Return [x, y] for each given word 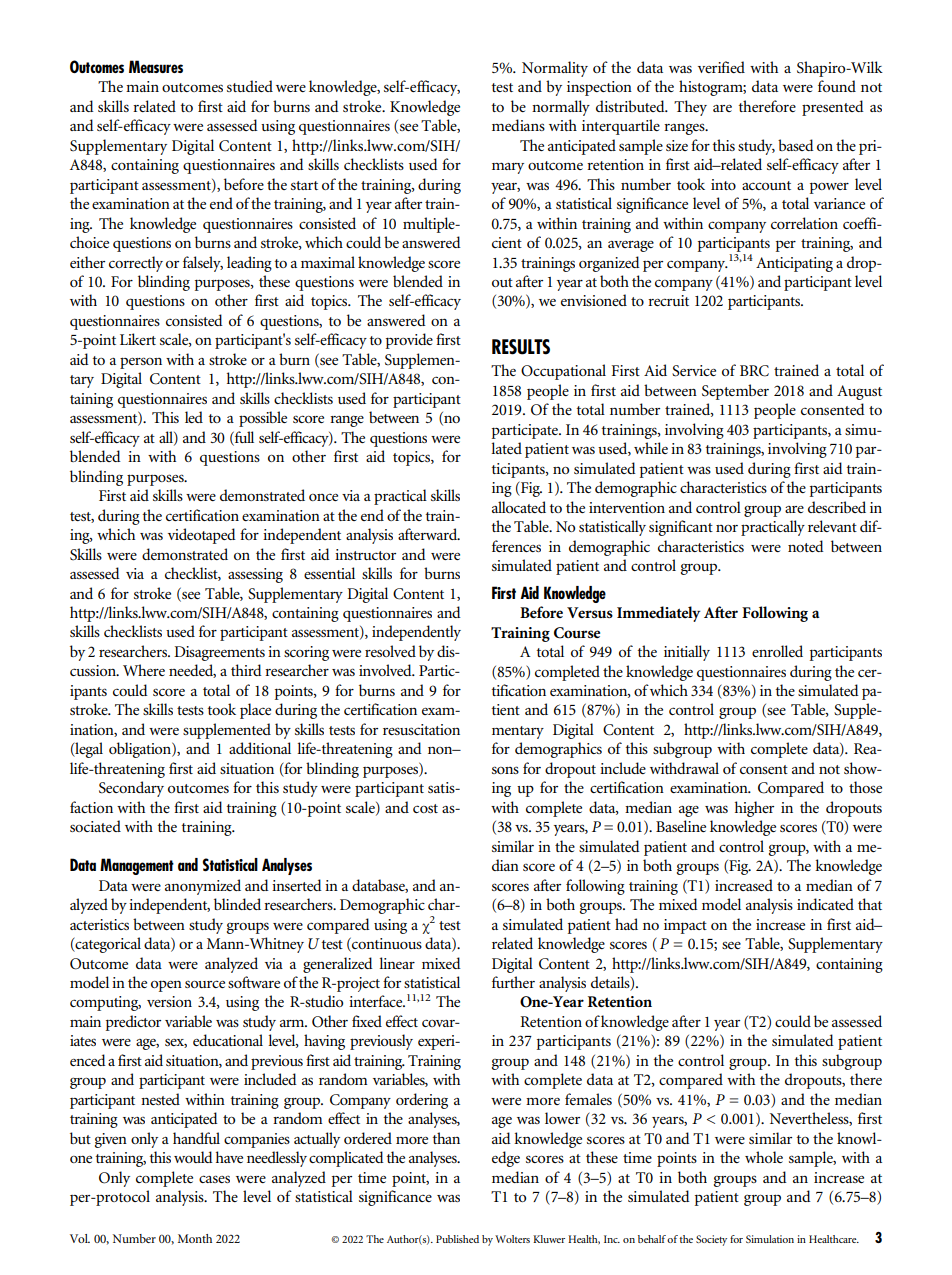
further [513, 982]
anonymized [203, 887]
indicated [825, 904]
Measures [156, 66]
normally [561, 108]
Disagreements [219, 653]
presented [833, 108]
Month [195, 1238]
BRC [754, 371]
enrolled [777, 651]
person [141, 363]
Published [457, 1239]
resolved [390, 651]
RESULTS [521, 347]
